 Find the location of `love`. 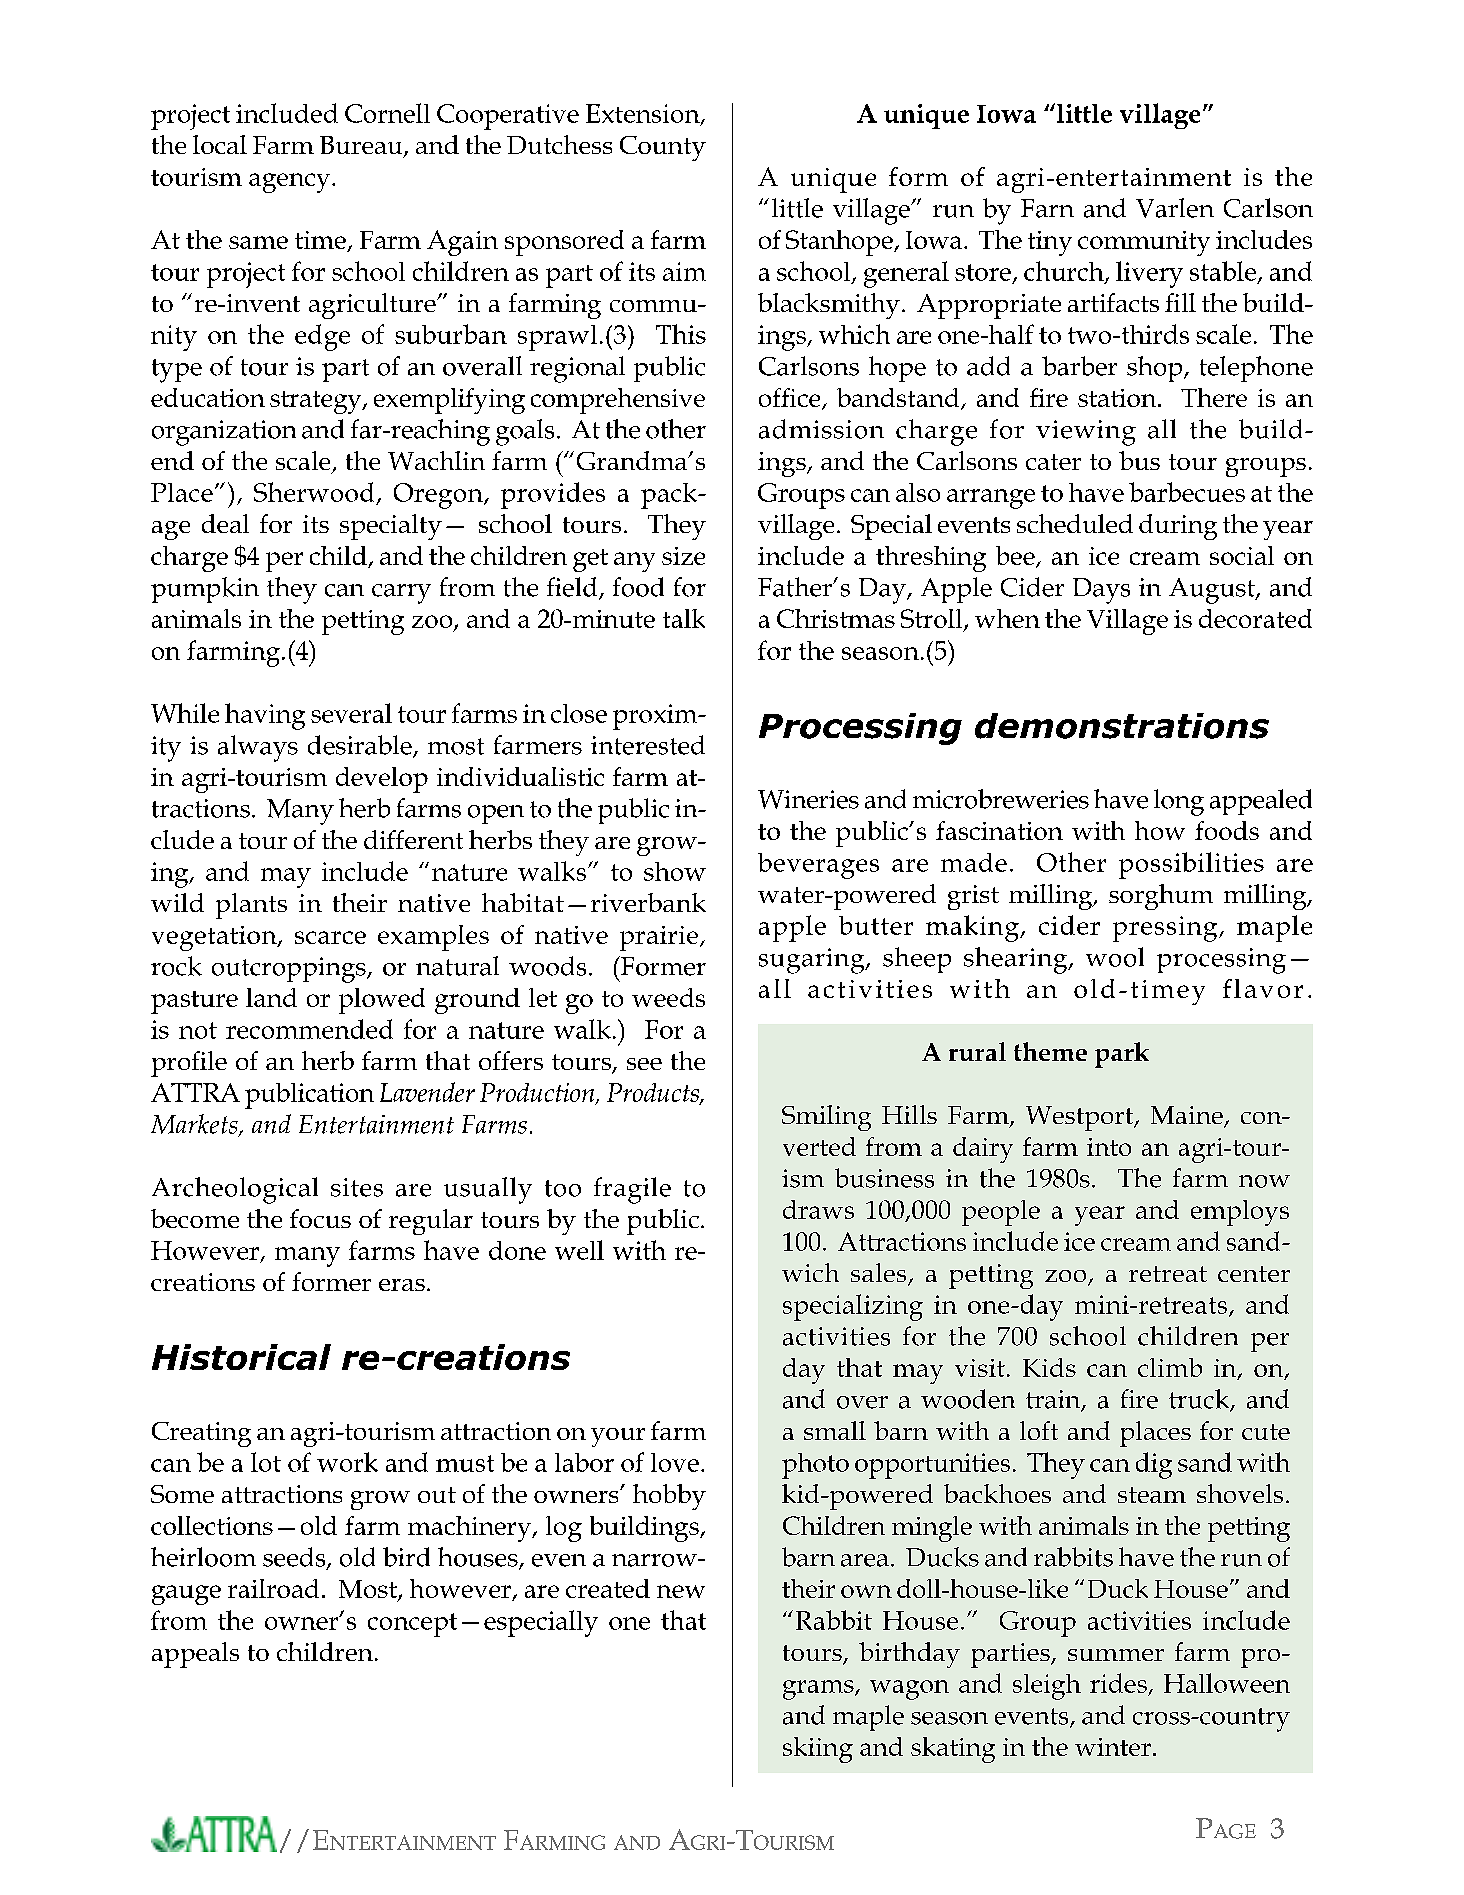

love is located at coordinates (675, 1462).
